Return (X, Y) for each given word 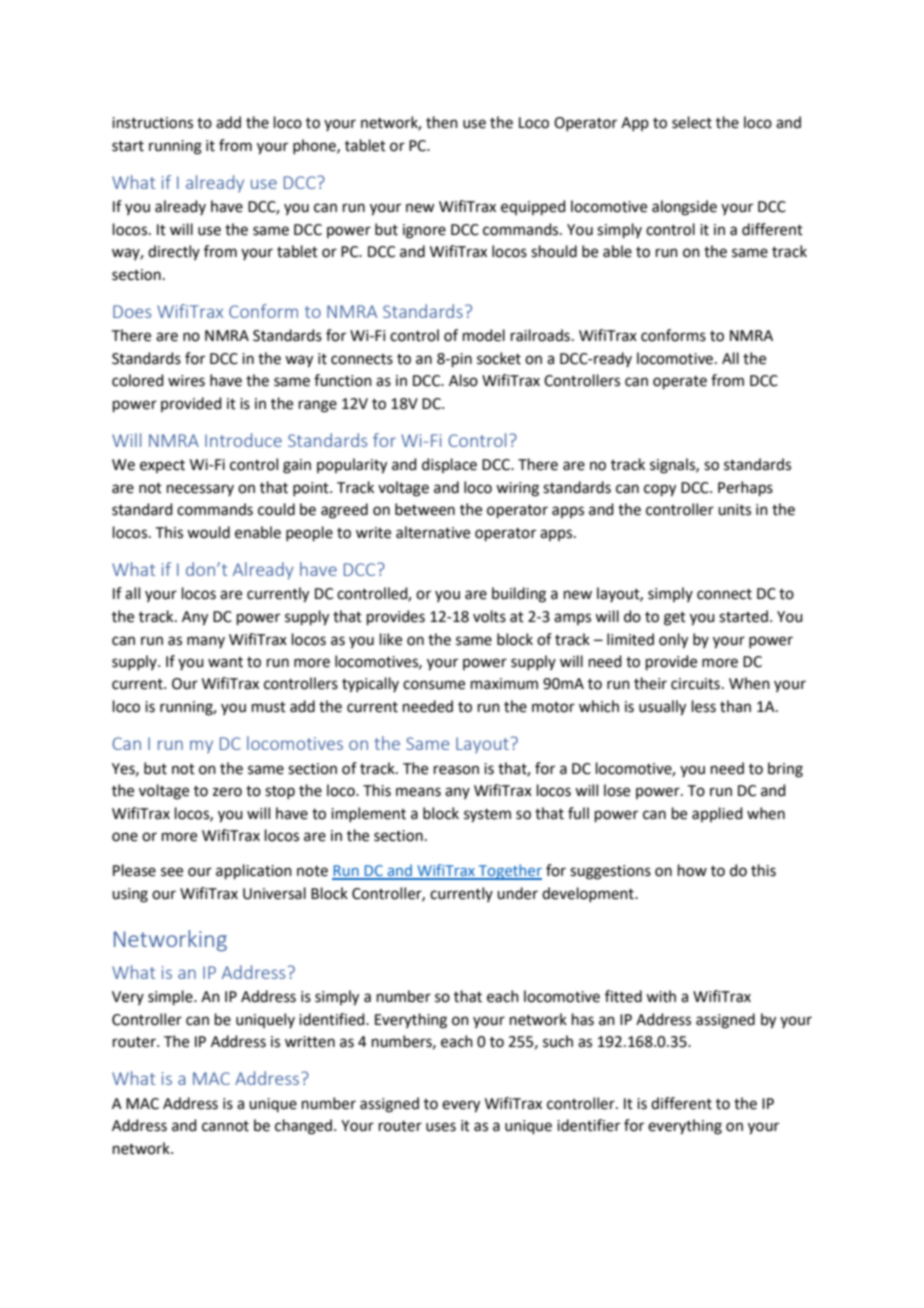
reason (456, 770)
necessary (200, 490)
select (692, 122)
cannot (225, 1126)
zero (227, 792)
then (442, 122)
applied (717, 814)
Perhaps (745, 488)
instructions (152, 123)
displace (449, 465)
